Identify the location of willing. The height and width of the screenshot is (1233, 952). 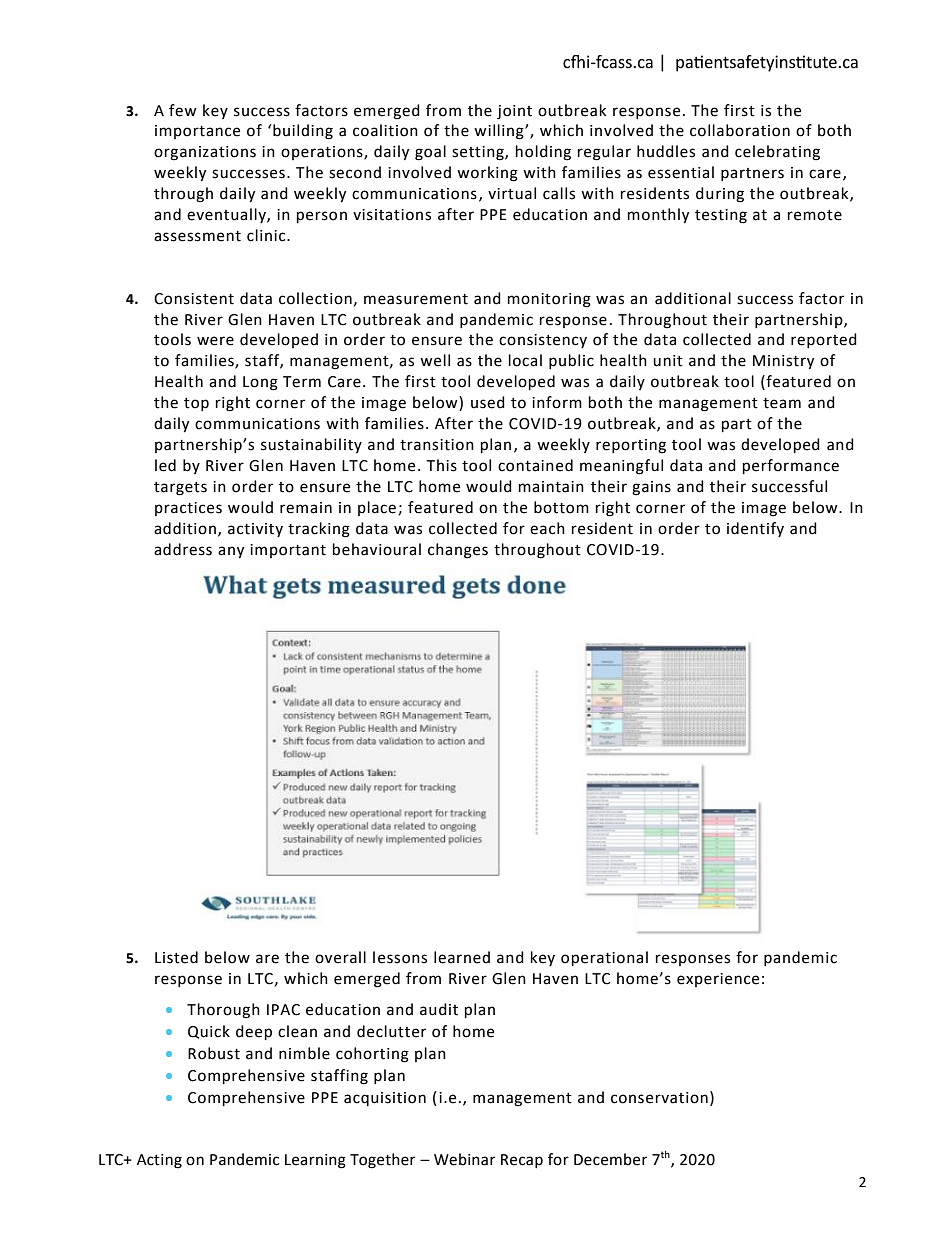
(500, 132).
